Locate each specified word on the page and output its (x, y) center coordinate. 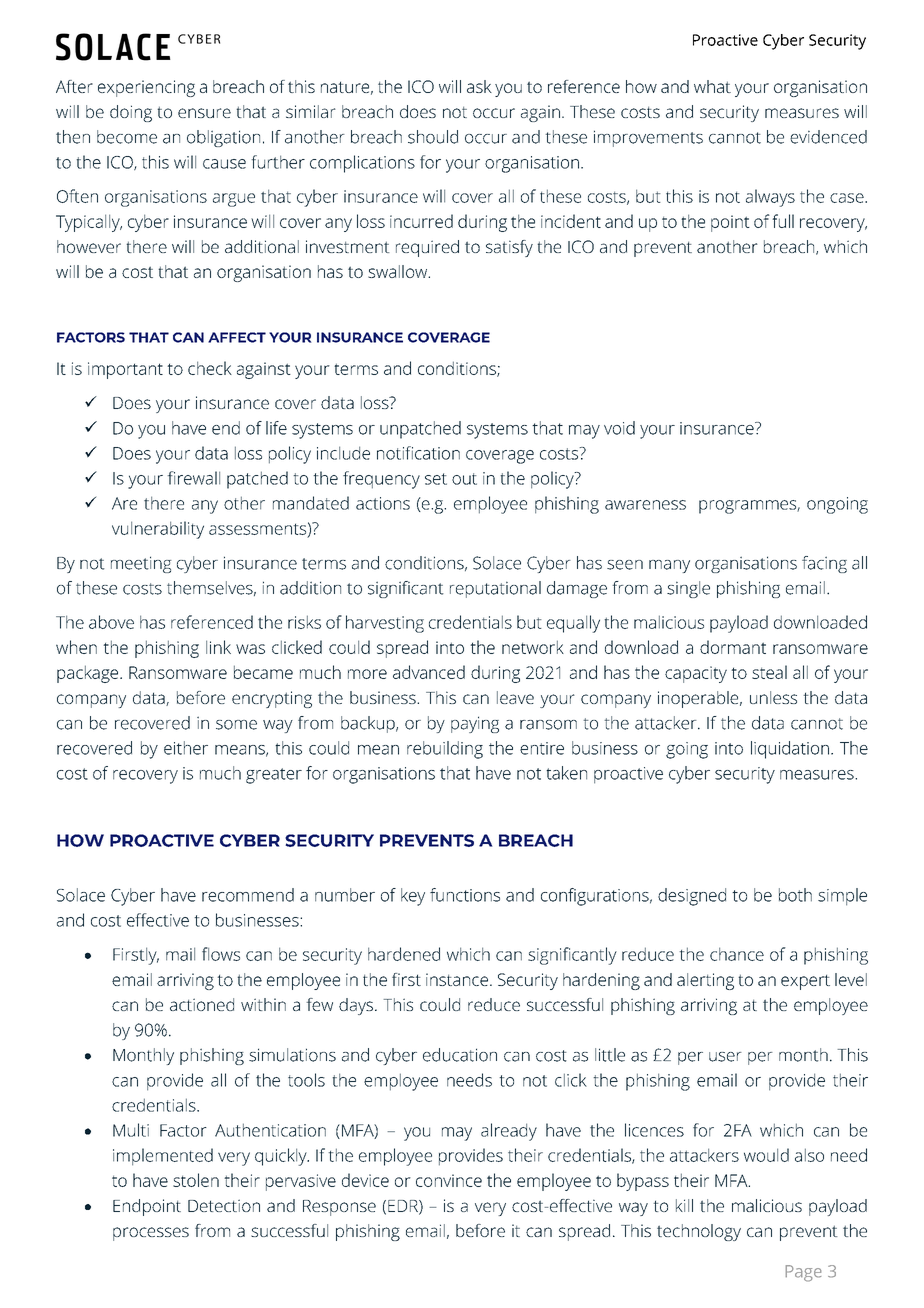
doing (131, 113)
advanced (429, 672)
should (433, 137)
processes (151, 1234)
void (619, 428)
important (125, 370)
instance (457, 979)
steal (769, 672)
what (712, 86)
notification (418, 453)
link (218, 647)
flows (221, 954)
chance (737, 954)
